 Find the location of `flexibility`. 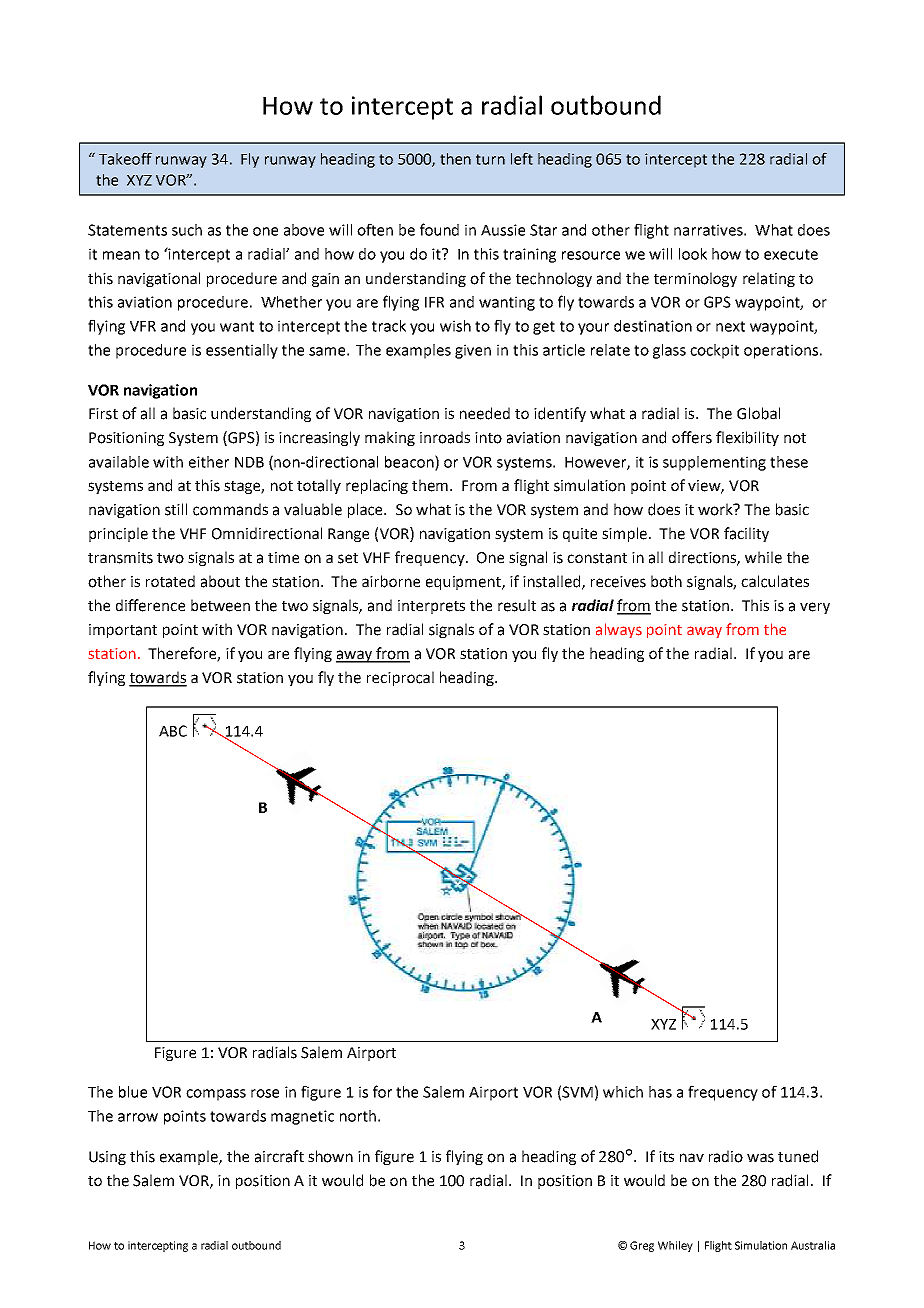

flexibility is located at coordinates (747, 438).
